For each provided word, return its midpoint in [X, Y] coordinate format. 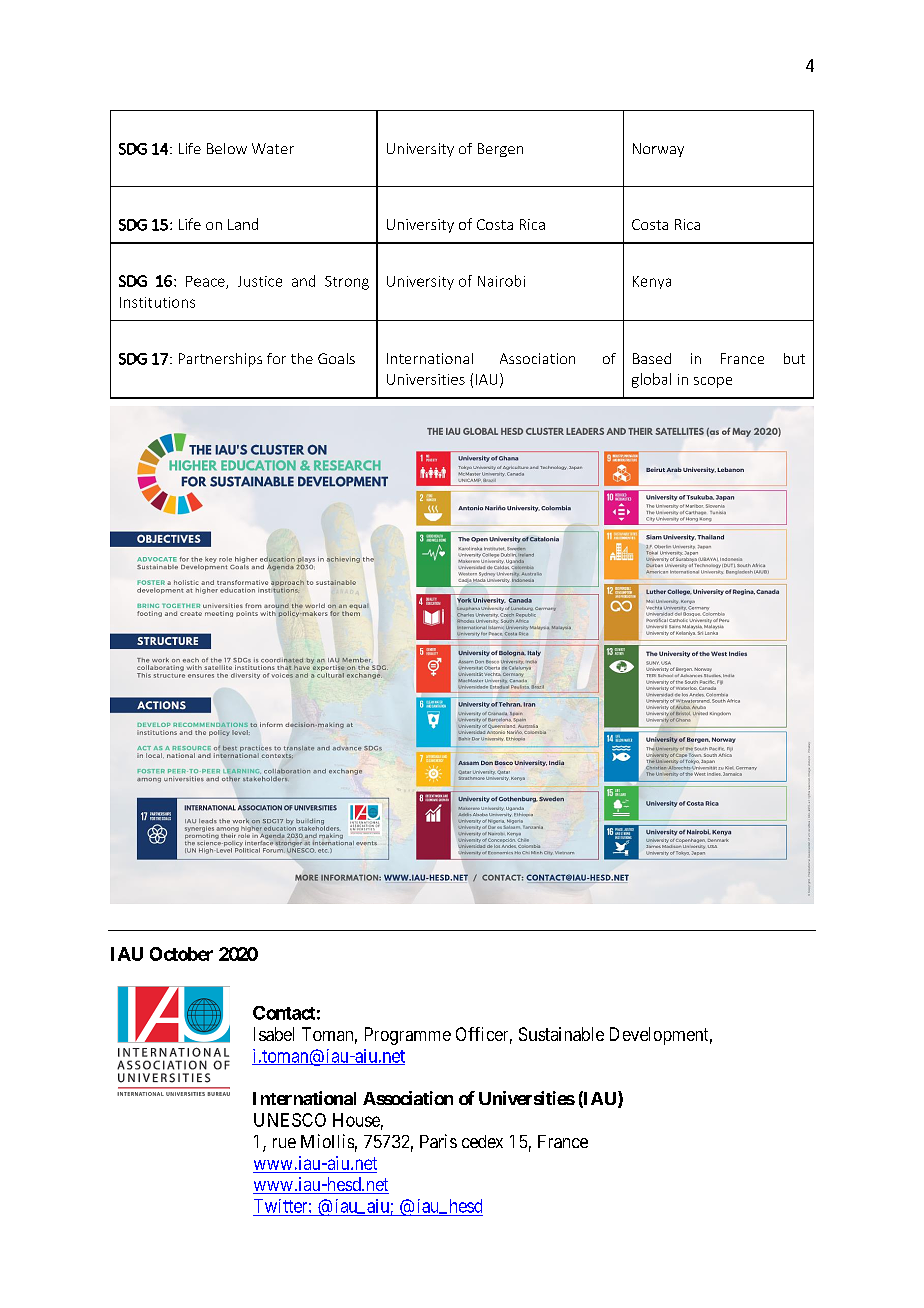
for [276, 358]
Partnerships [220, 360]
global [651, 380]
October [181, 954]
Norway [658, 150]
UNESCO [290, 1120]
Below [227, 148]
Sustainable [561, 1034]
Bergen [500, 150]
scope [713, 382]
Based [652, 358]
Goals [336, 358]
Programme [408, 1036]
